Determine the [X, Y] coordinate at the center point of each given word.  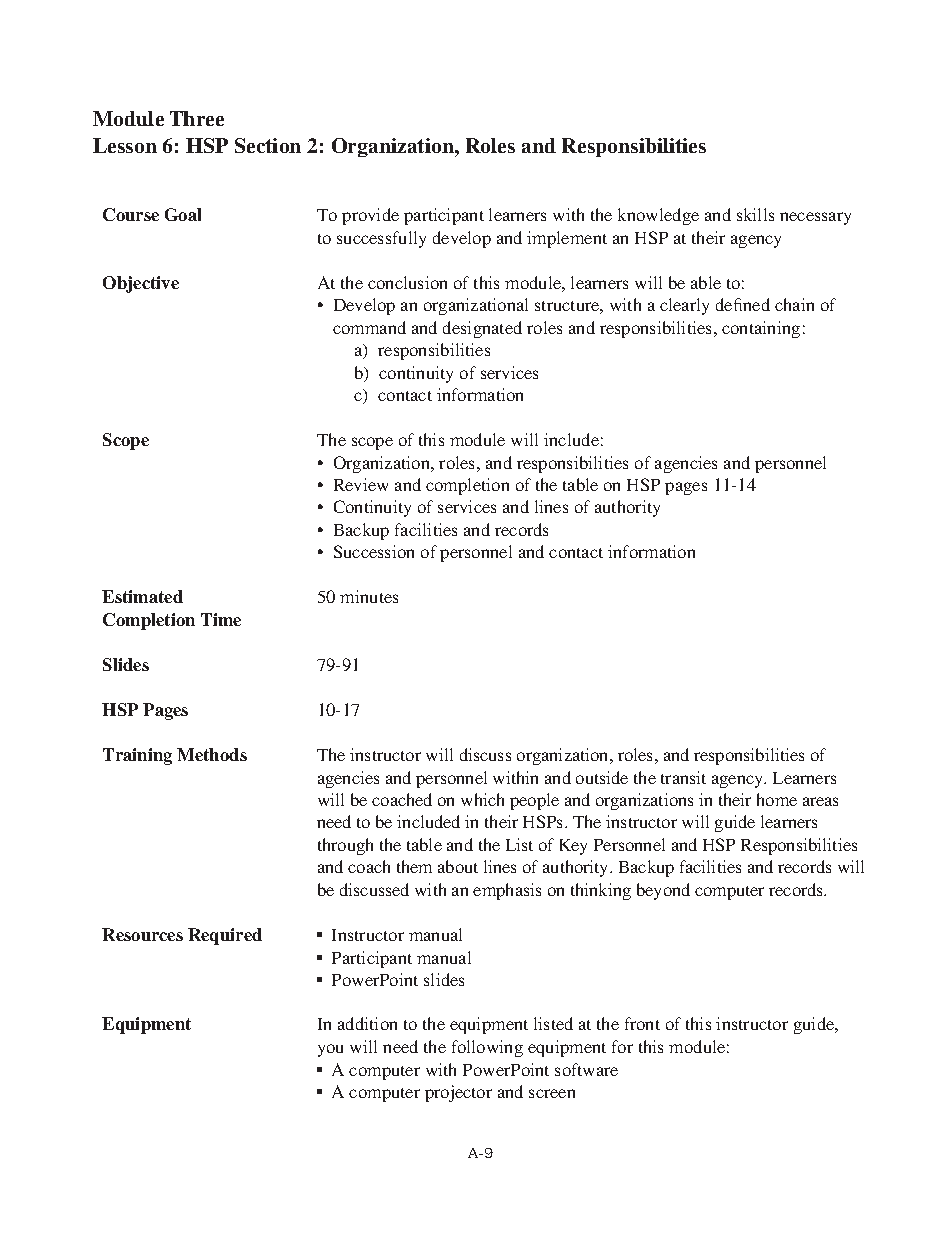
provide [370, 216]
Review [361, 484]
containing [761, 329]
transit [683, 777]
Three [197, 118]
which [482, 799]
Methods [212, 754]
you [330, 1050]
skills [755, 214]
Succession [374, 551]
